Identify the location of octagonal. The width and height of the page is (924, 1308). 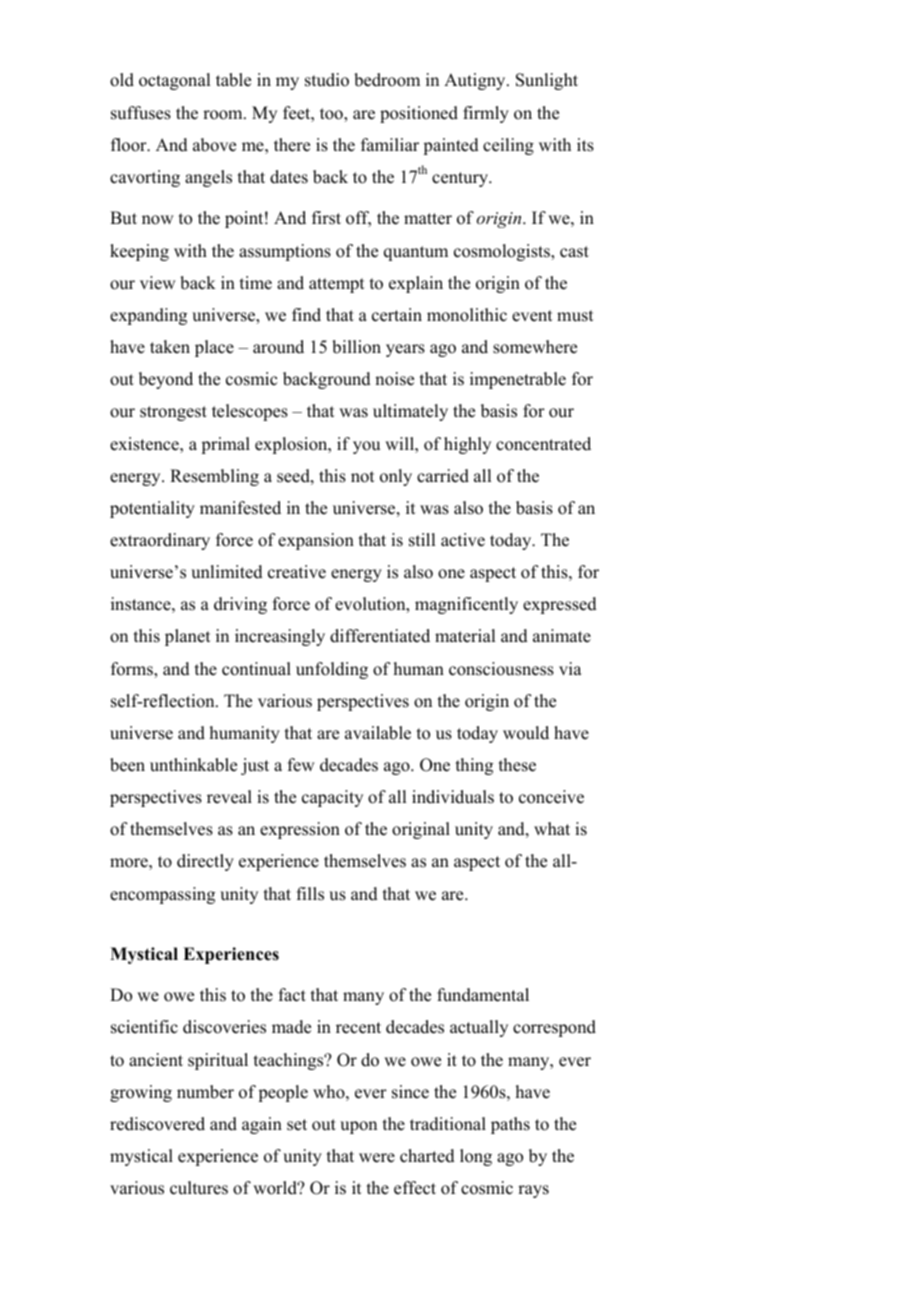
(174, 81).
